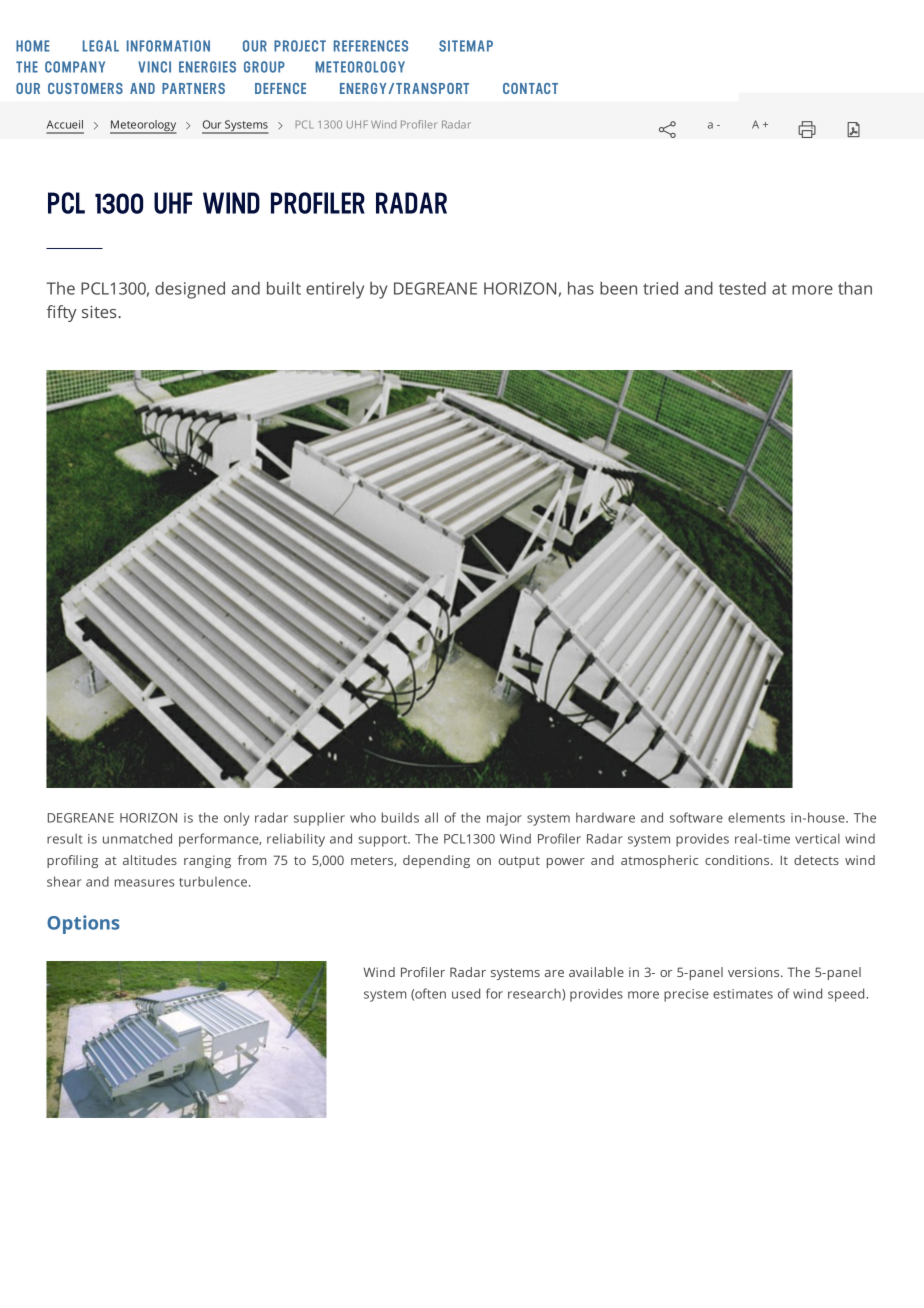  Describe the element at coordinates (466, 993) in the screenshot. I see `used` at that location.
